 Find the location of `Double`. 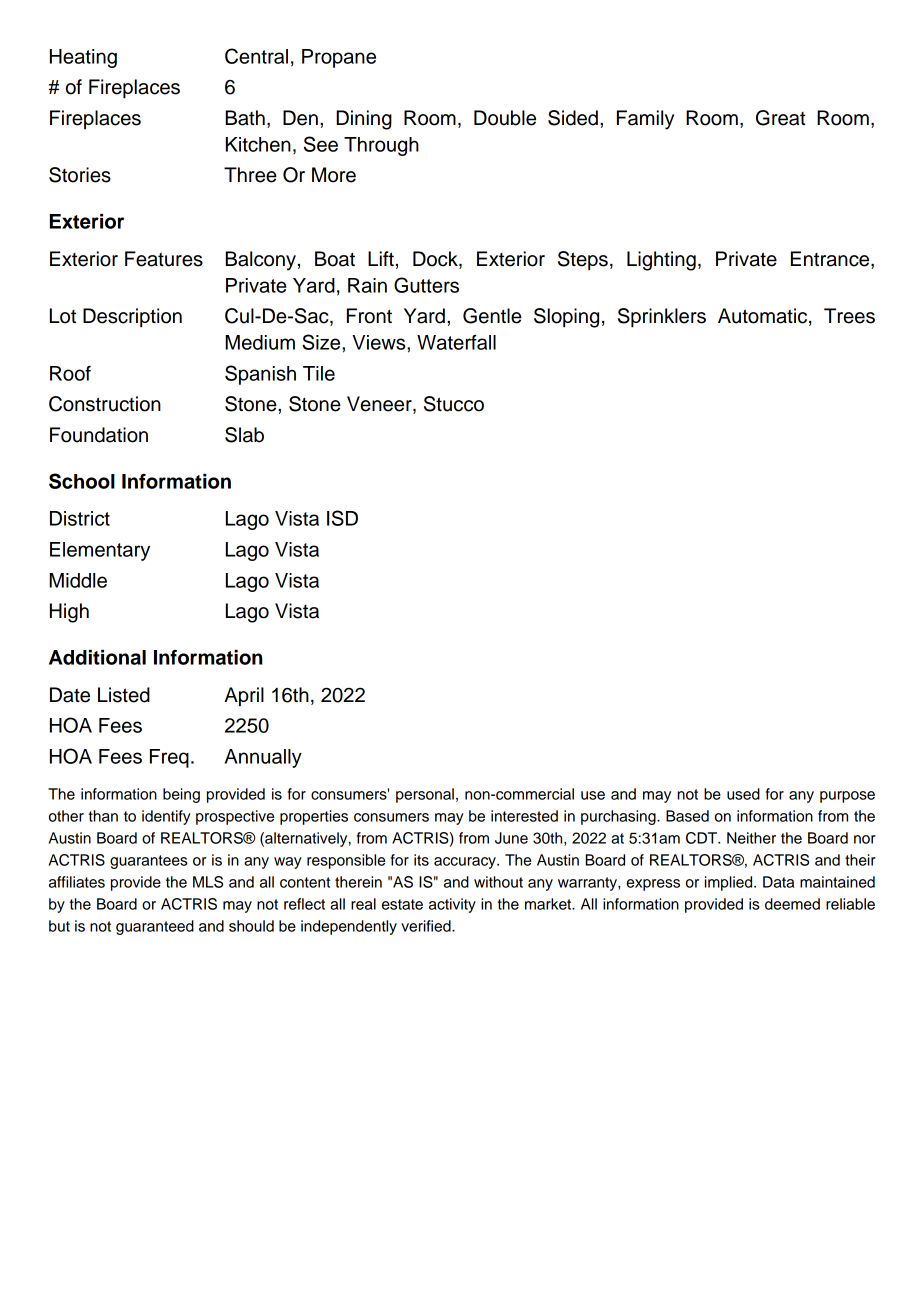

Double is located at coordinates (505, 118).
